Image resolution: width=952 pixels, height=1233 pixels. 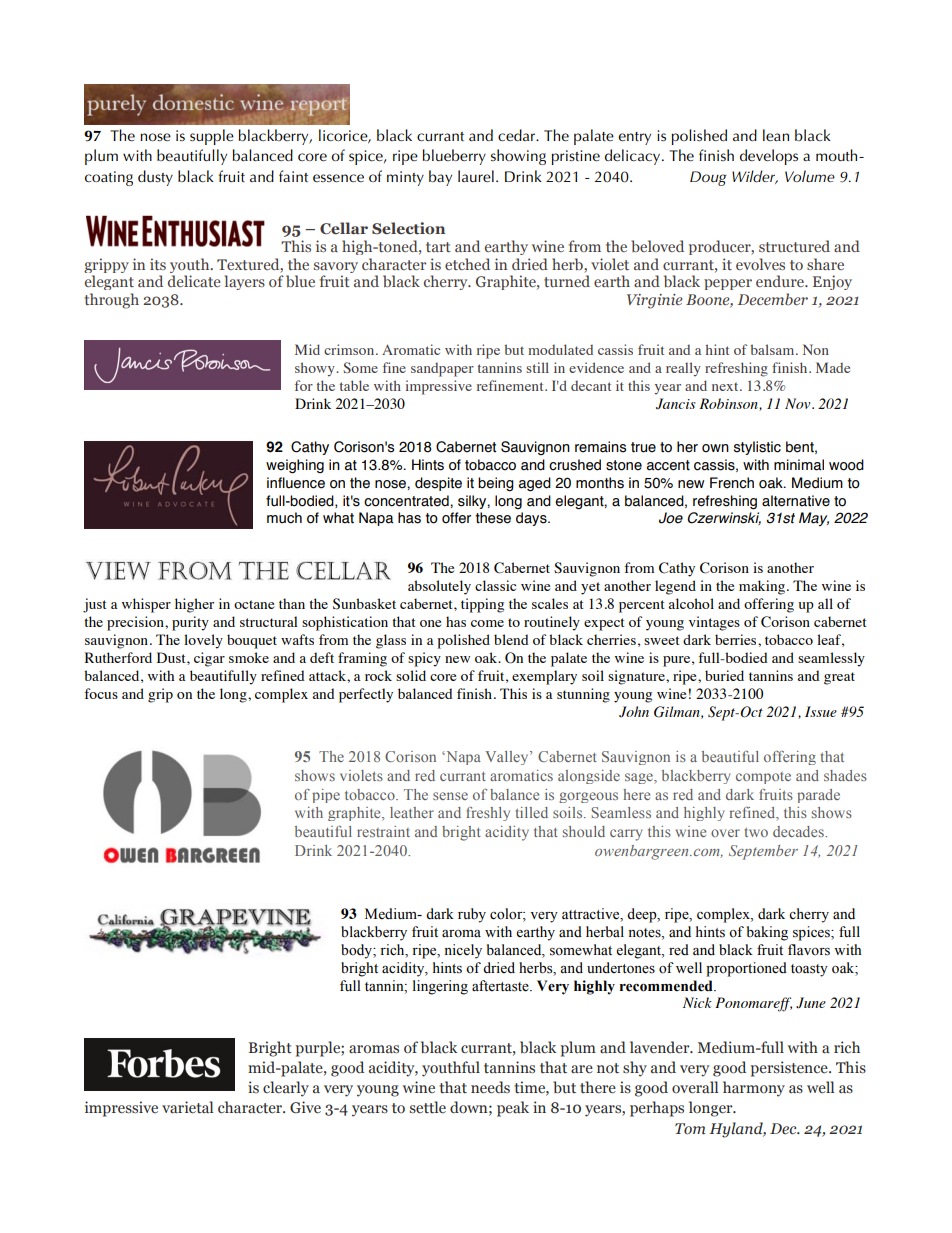 I want to click on develops, so click(x=769, y=157).
